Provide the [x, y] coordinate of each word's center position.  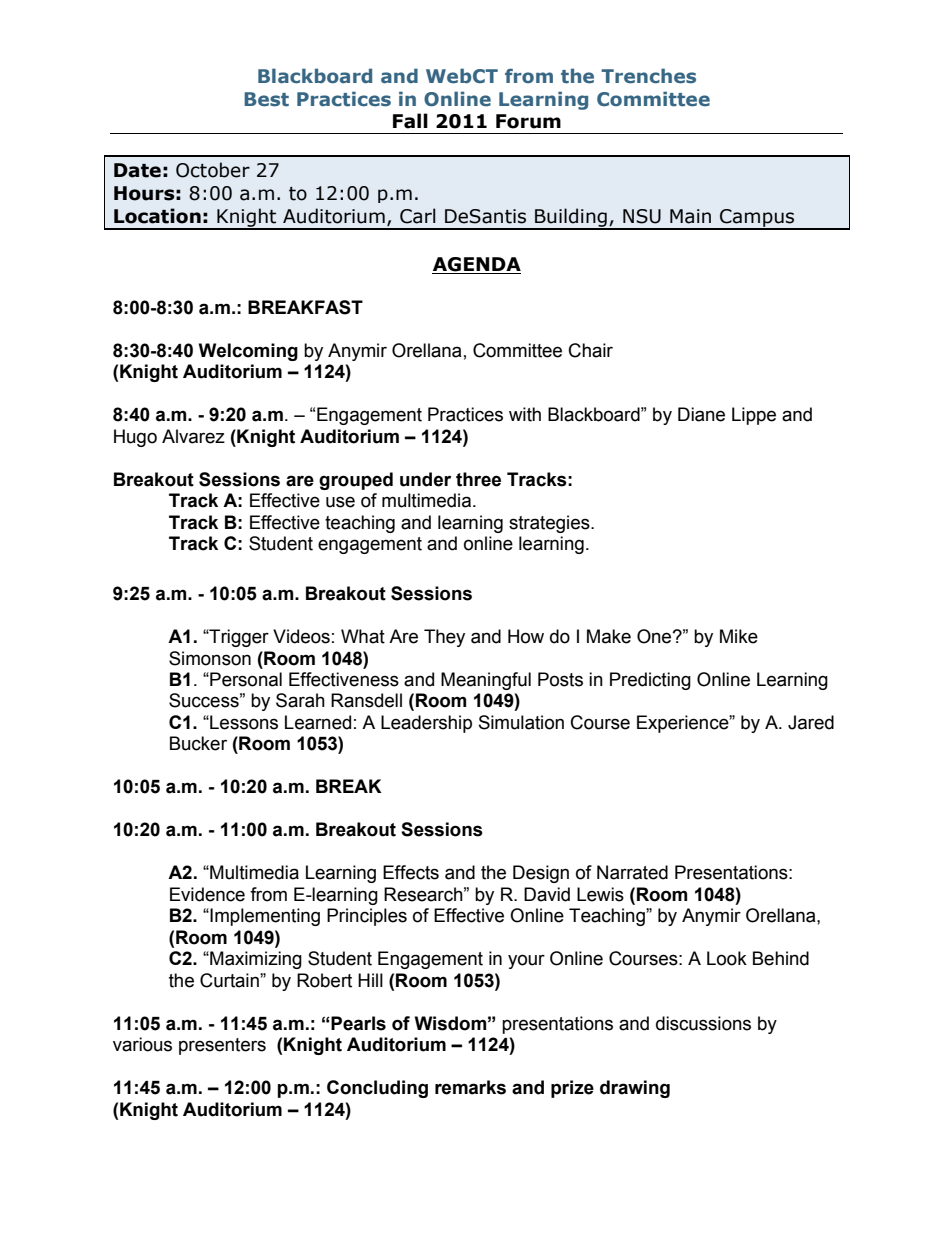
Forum [528, 121]
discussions [703, 1023]
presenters [222, 1046]
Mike [739, 636]
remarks [470, 1087]
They [444, 638]
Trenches [648, 76]
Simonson [210, 658]
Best [266, 99]
